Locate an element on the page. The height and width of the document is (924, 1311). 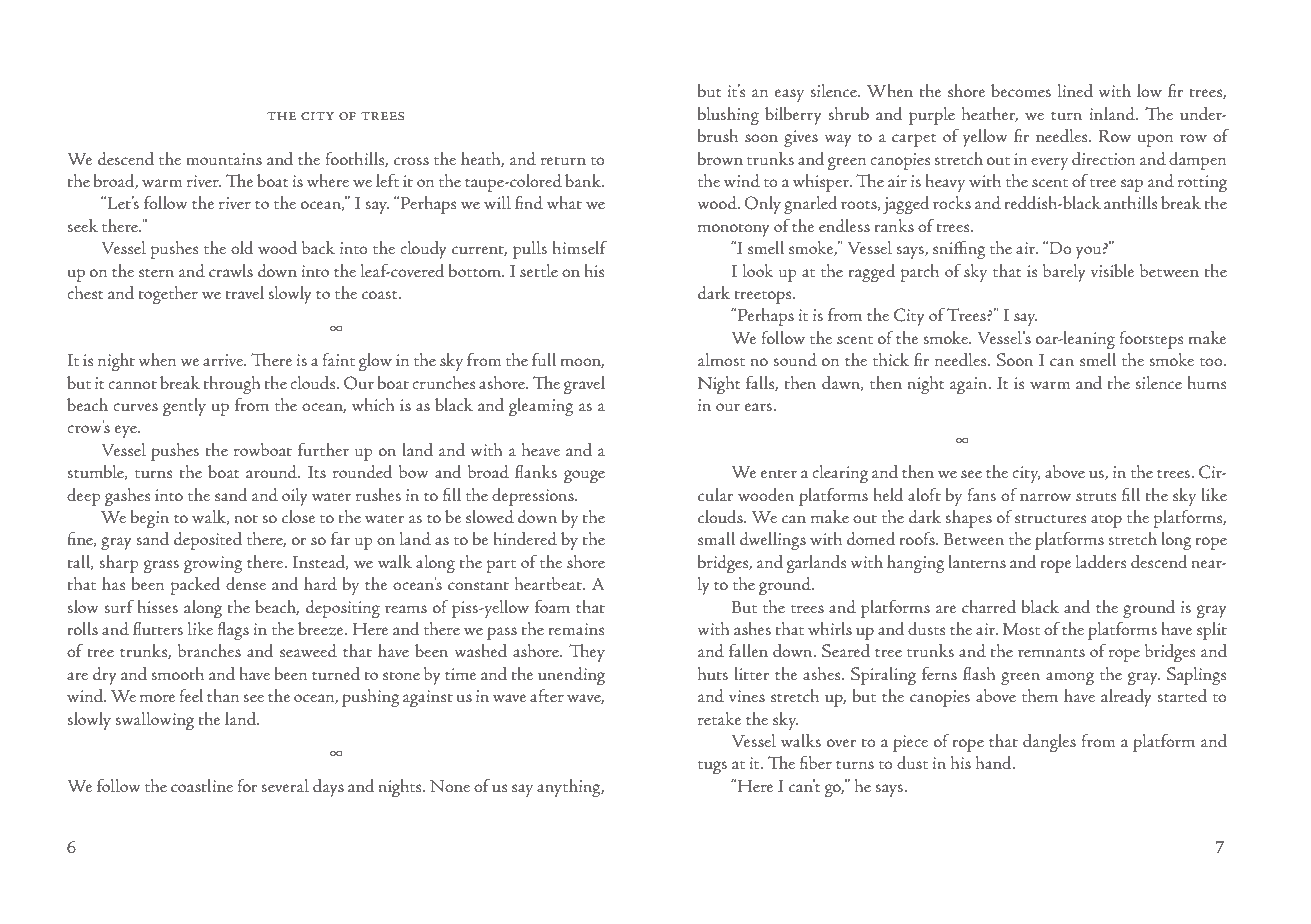
footsteps is located at coordinates (1151, 340).
